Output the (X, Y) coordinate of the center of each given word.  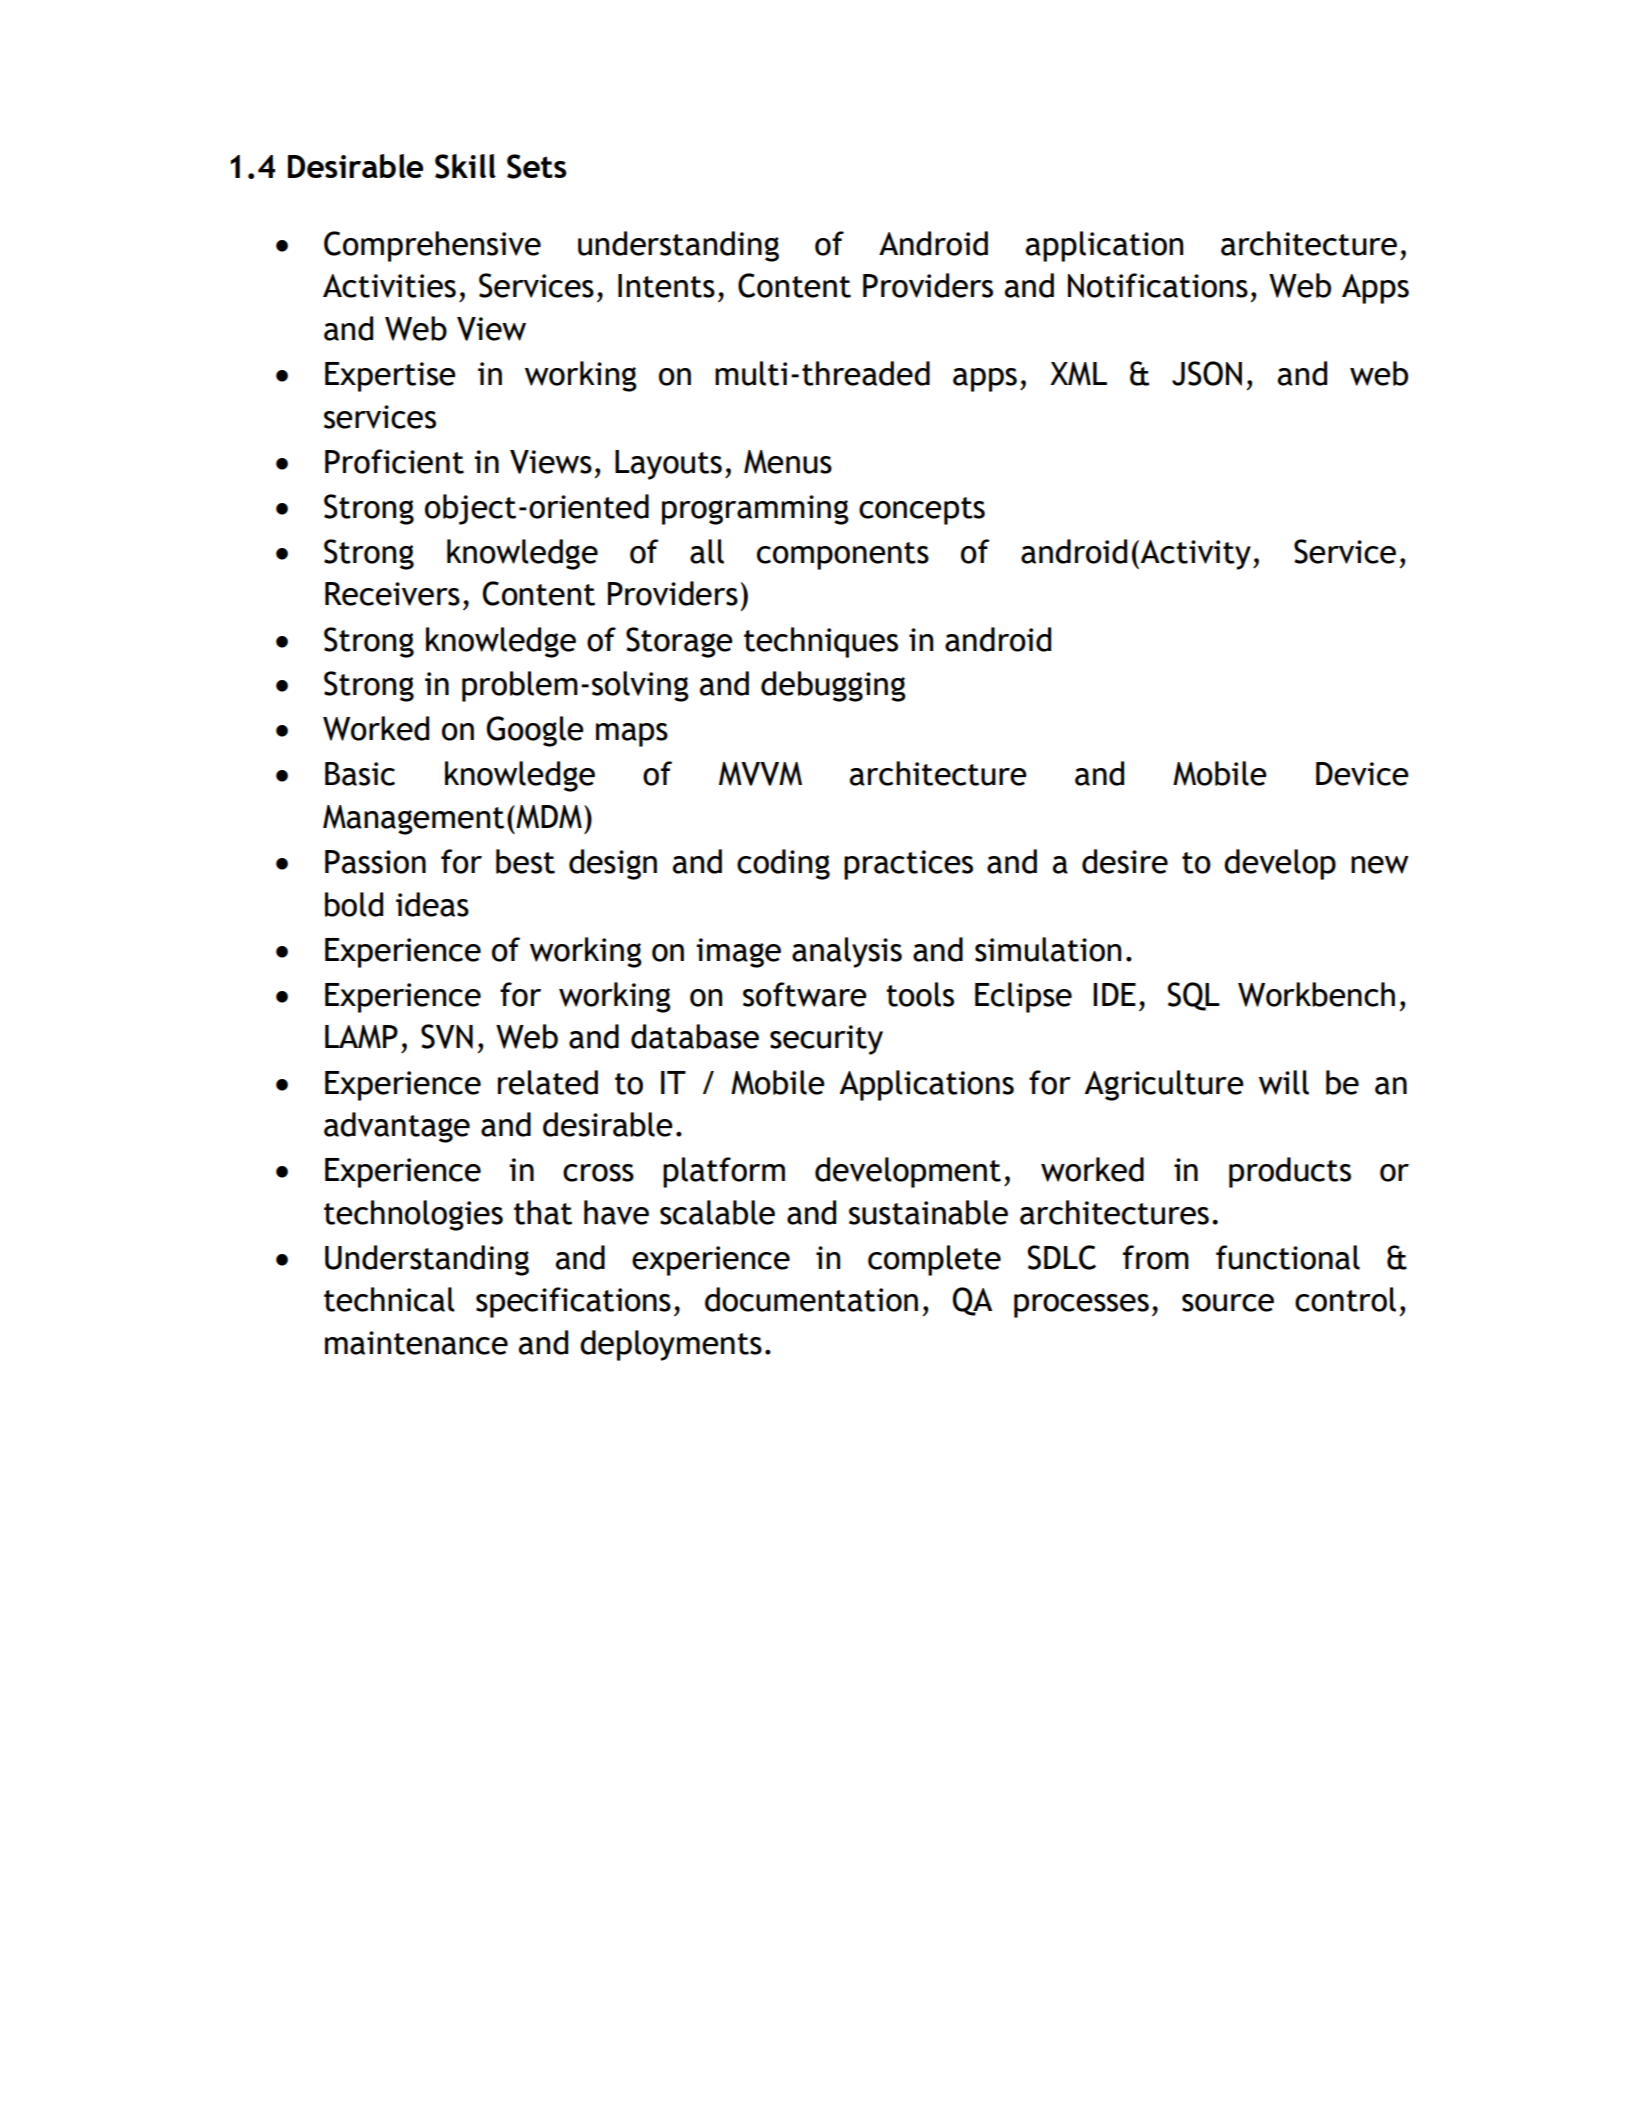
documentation (811, 1299)
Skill (465, 166)
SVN (447, 1036)
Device (1362, 774)
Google (535, 731)
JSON (1207, 373)
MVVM (760, 774)
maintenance (416, 1343)
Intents (666, 286)
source (1228, 1303)
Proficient (394, 461)
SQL (1194, 996)
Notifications (1158, 285)
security (826, 1040)
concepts (922, 511)
